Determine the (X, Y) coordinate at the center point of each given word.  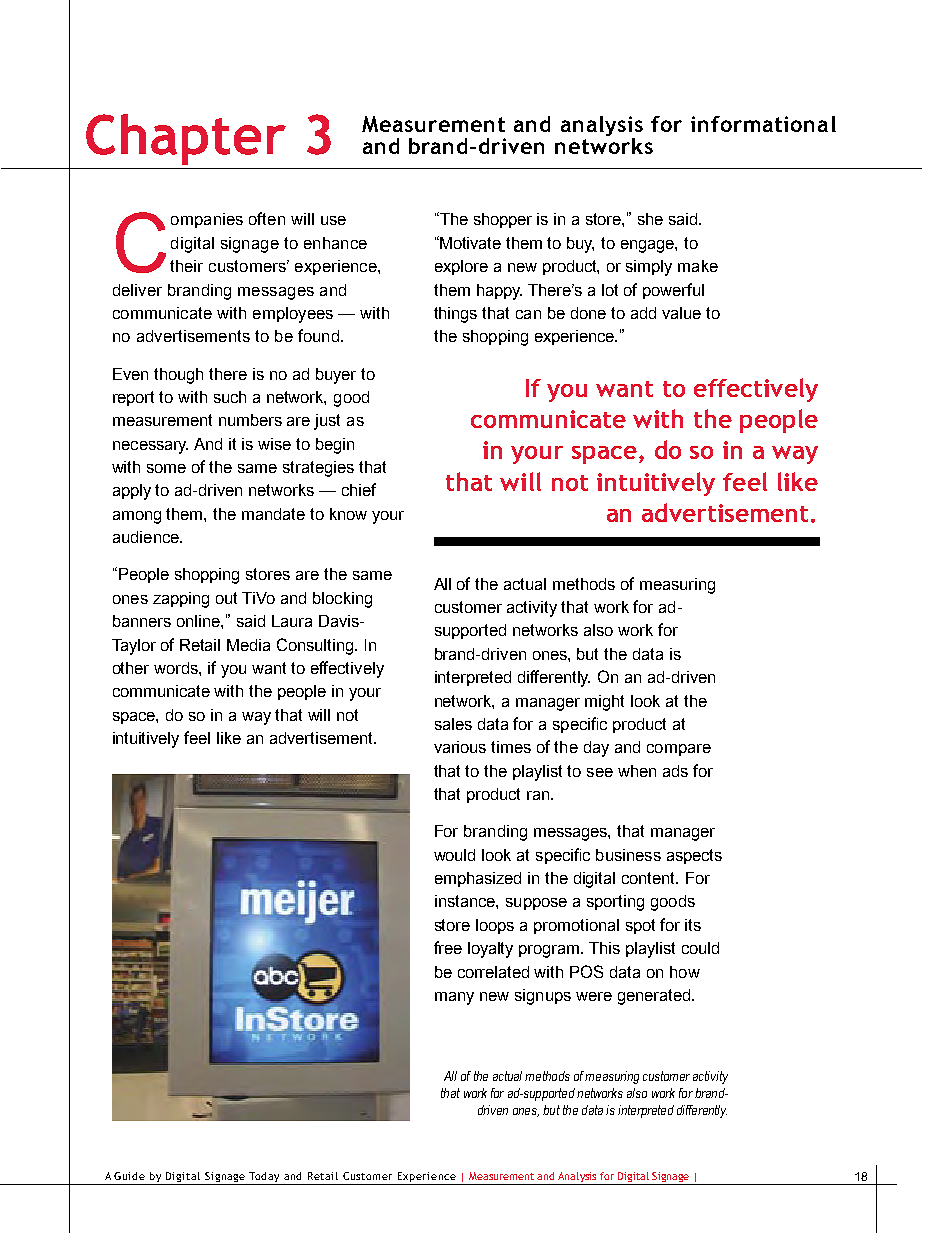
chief (359, 489)
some (166, 468)
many (454, 998)
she (650, 219)
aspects (694, 856)
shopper (503, 220)
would (454, 855)
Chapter (186, 139)
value (681, 313)
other (131, 668)
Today (264, 1178)
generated (655, 997)
